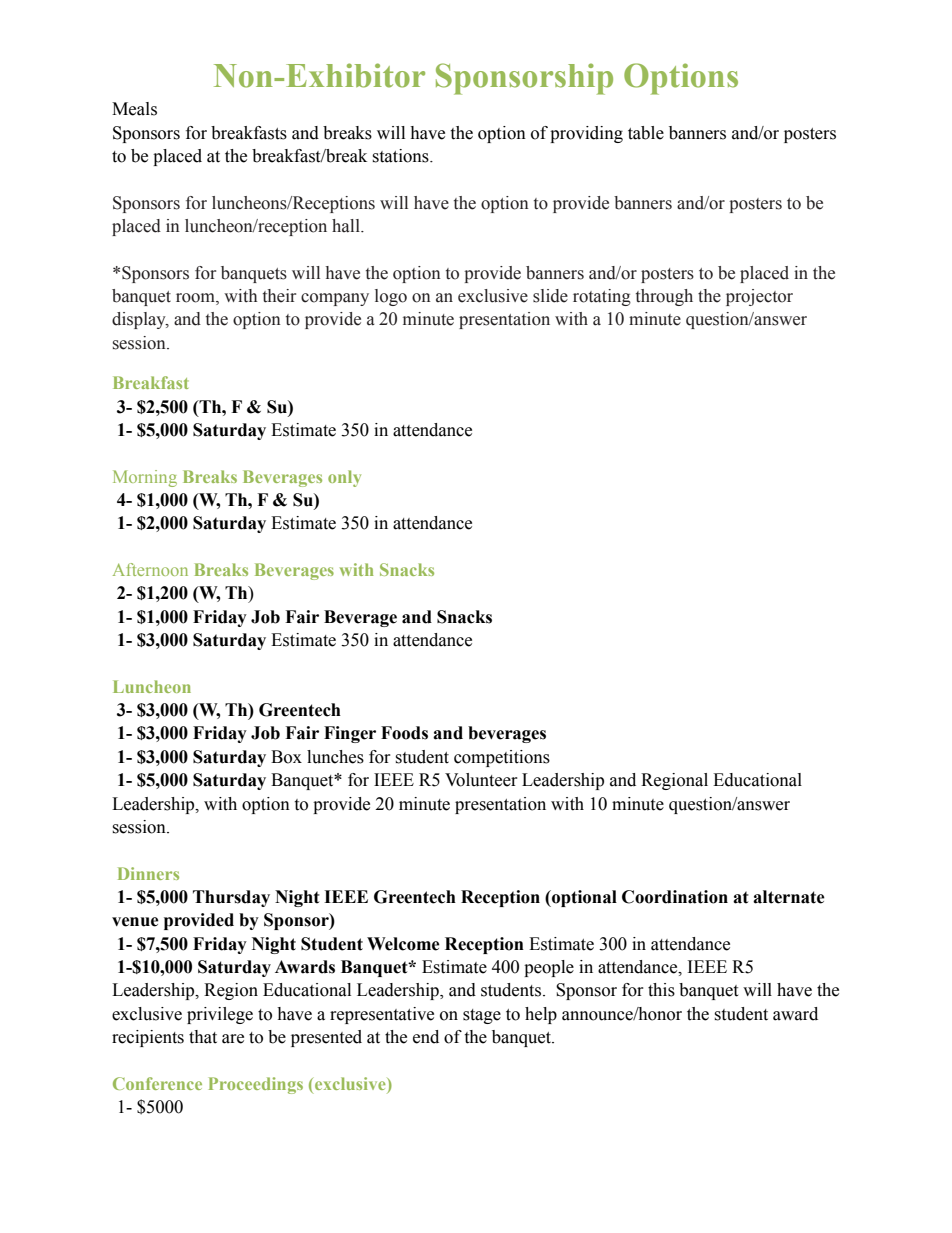 This document has width=952, height=1233. What do you see at coordinates (203, 1037) in the document?
I see `that` at bounding box center [203, 1037].
